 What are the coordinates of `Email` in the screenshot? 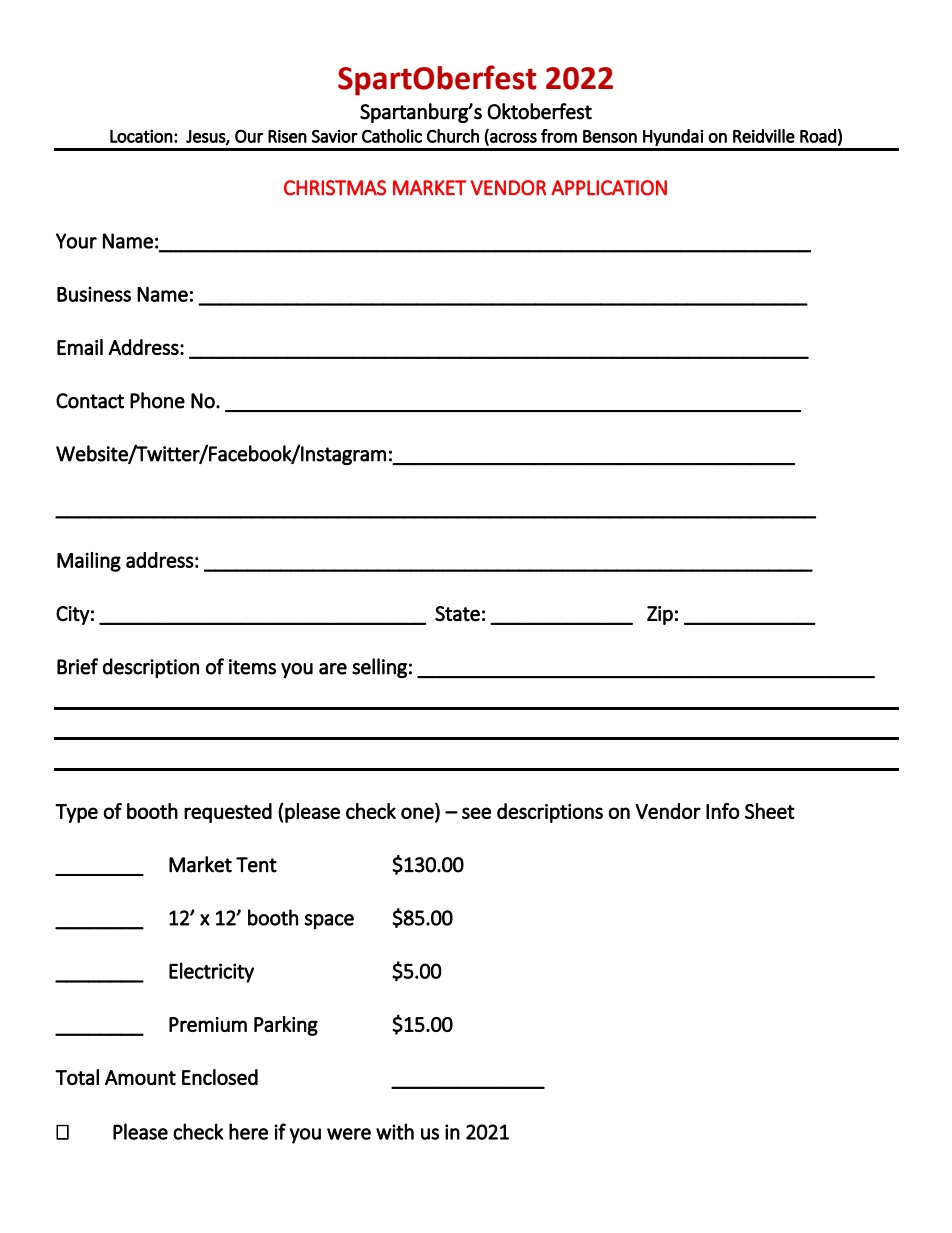 It's located at (80, 347).
